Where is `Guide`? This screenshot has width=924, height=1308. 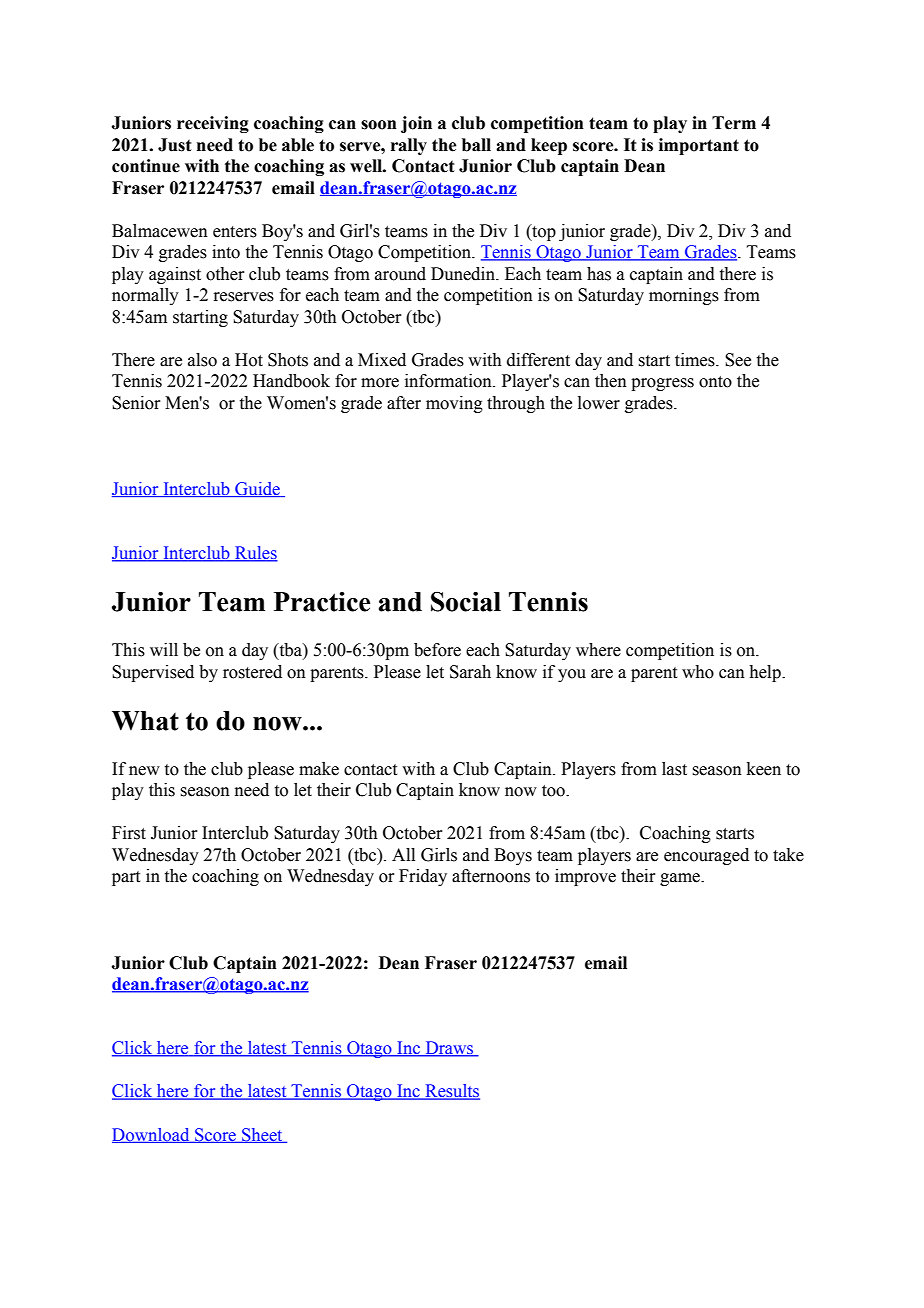 Guide is located at coordinates (257, 489).
